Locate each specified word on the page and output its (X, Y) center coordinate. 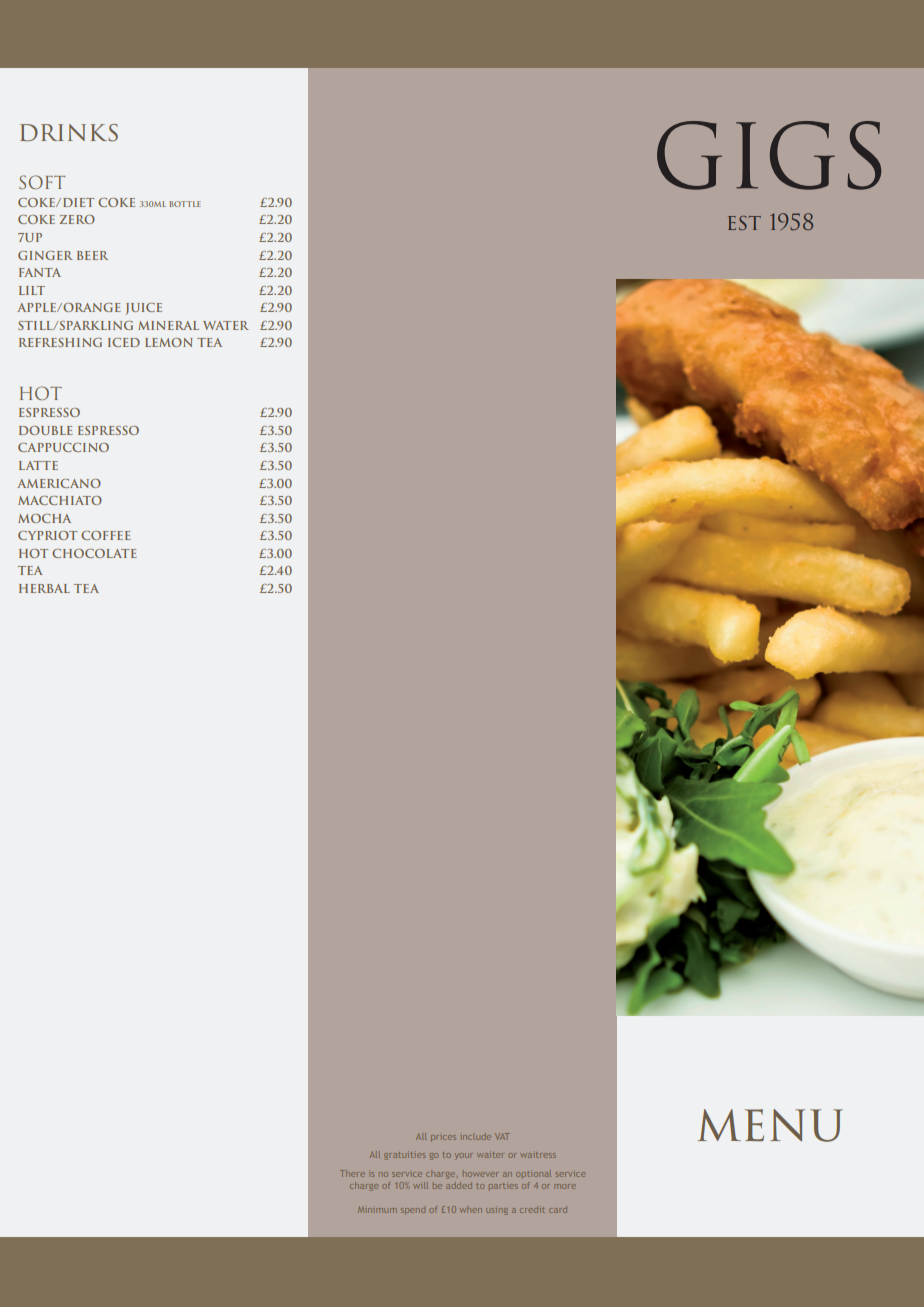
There (352, 1173)
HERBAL (44, 588)
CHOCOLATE (94, 553)
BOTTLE (185, 204)
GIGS (769, 155)
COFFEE (106, 535)
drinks (69, 133)
